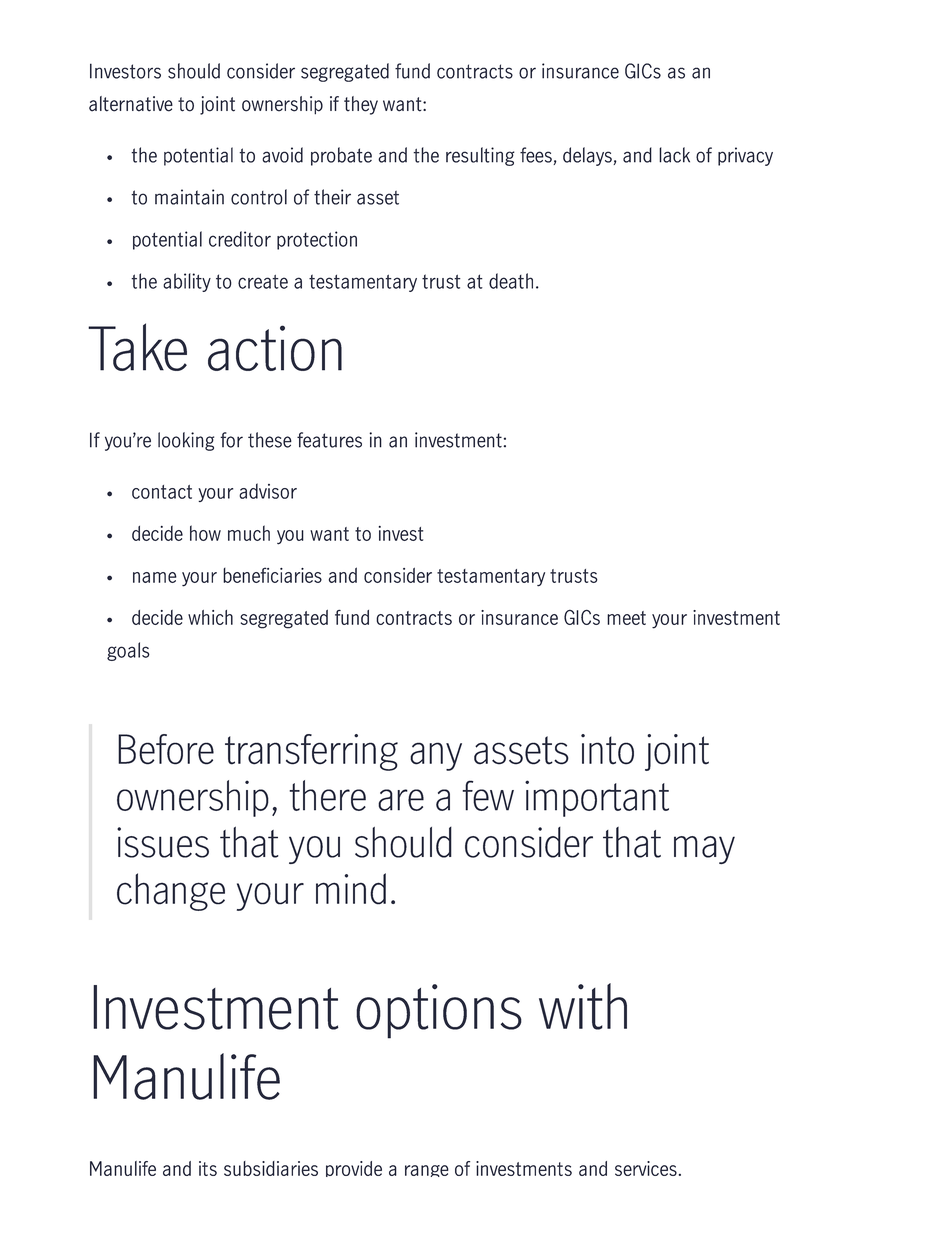  What do you see at coordinates (189, 197) in the image?
I see `maintain` at bounding box center [189, 197].
